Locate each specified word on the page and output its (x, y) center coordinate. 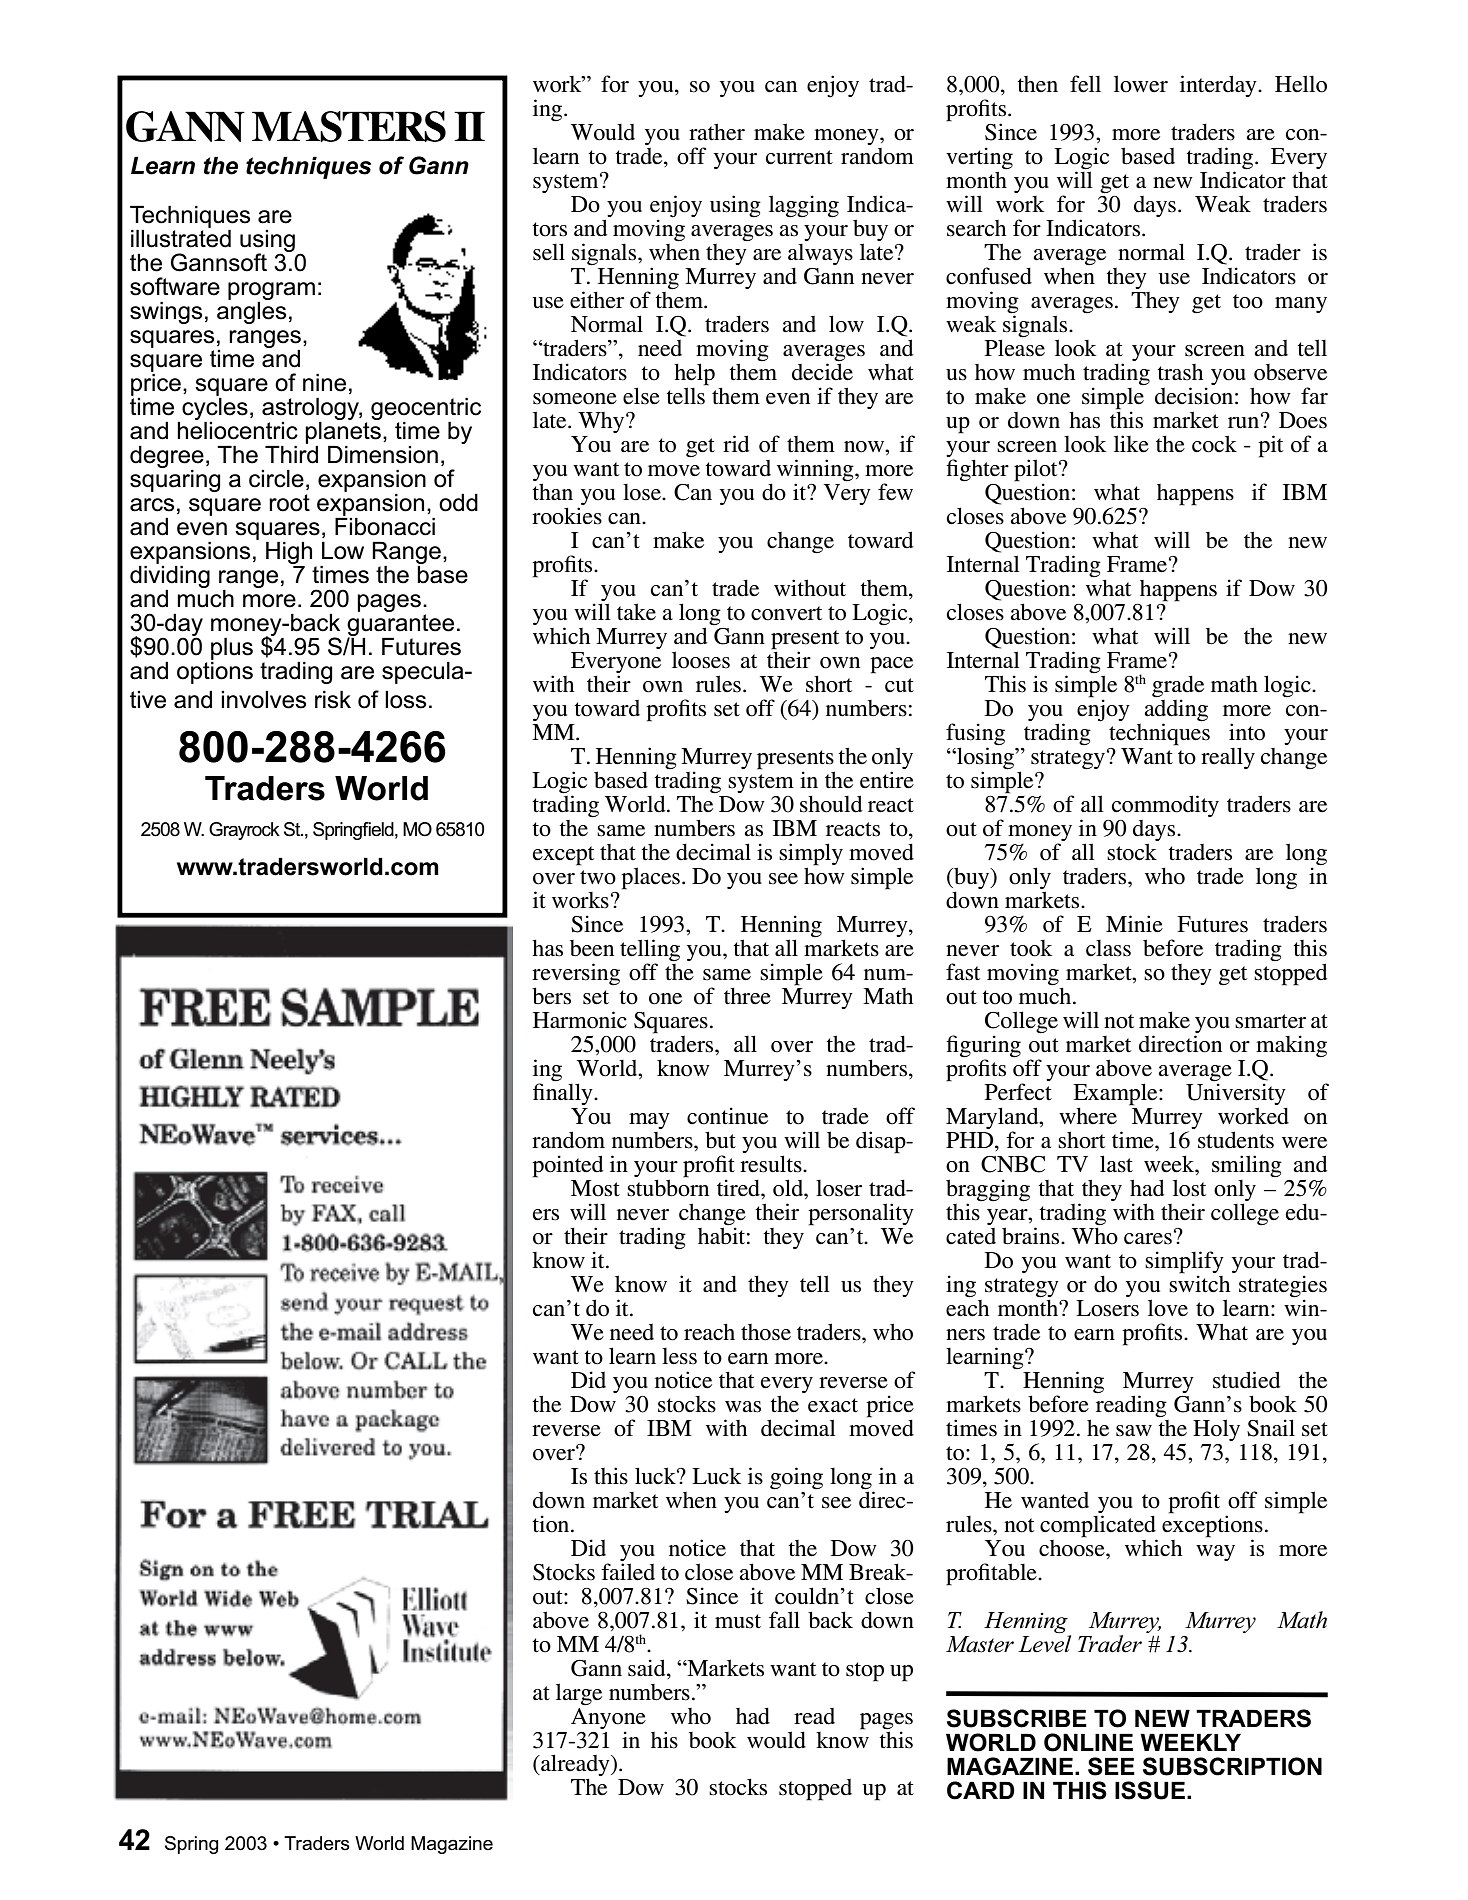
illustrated (181, 238)
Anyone (608, 1717)
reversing (576, 975)
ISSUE (1150, 1790)
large (579, 1694)
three (747, 996)
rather (717, 132)
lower (1141, 84)
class (1108, 948)
